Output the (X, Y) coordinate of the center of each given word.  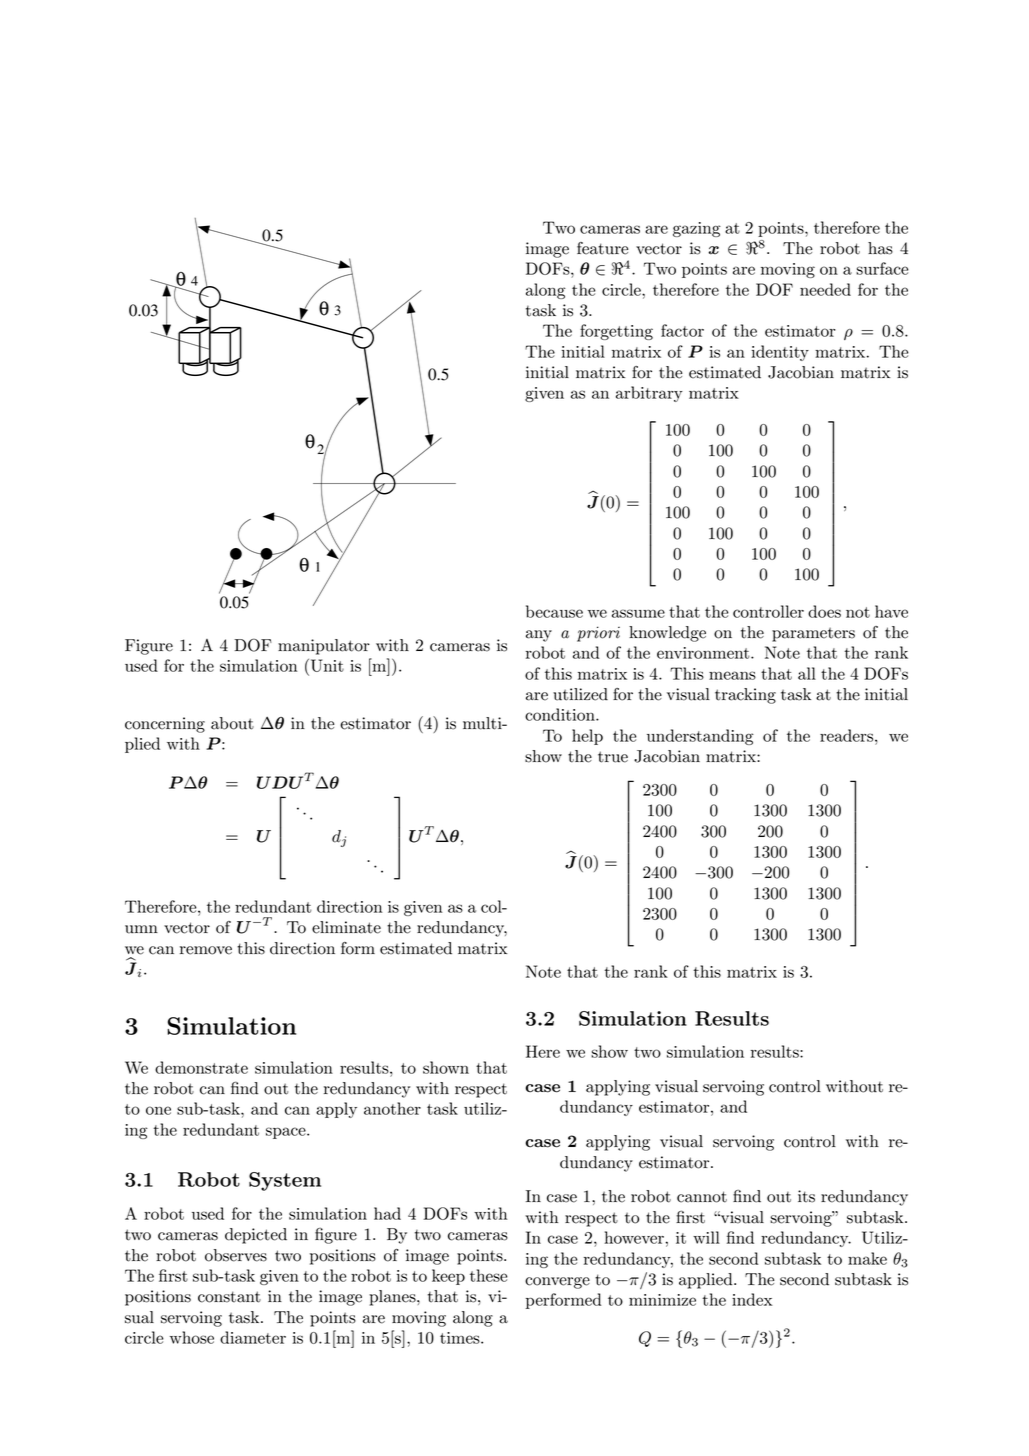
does (824, 611)
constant (229, 1297)
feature (603, 248)
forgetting (616, 332)
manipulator (324, 647)
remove (206, 950)
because (554, 611)
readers (848, 735)
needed (825, 289)
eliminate (346, 927)
